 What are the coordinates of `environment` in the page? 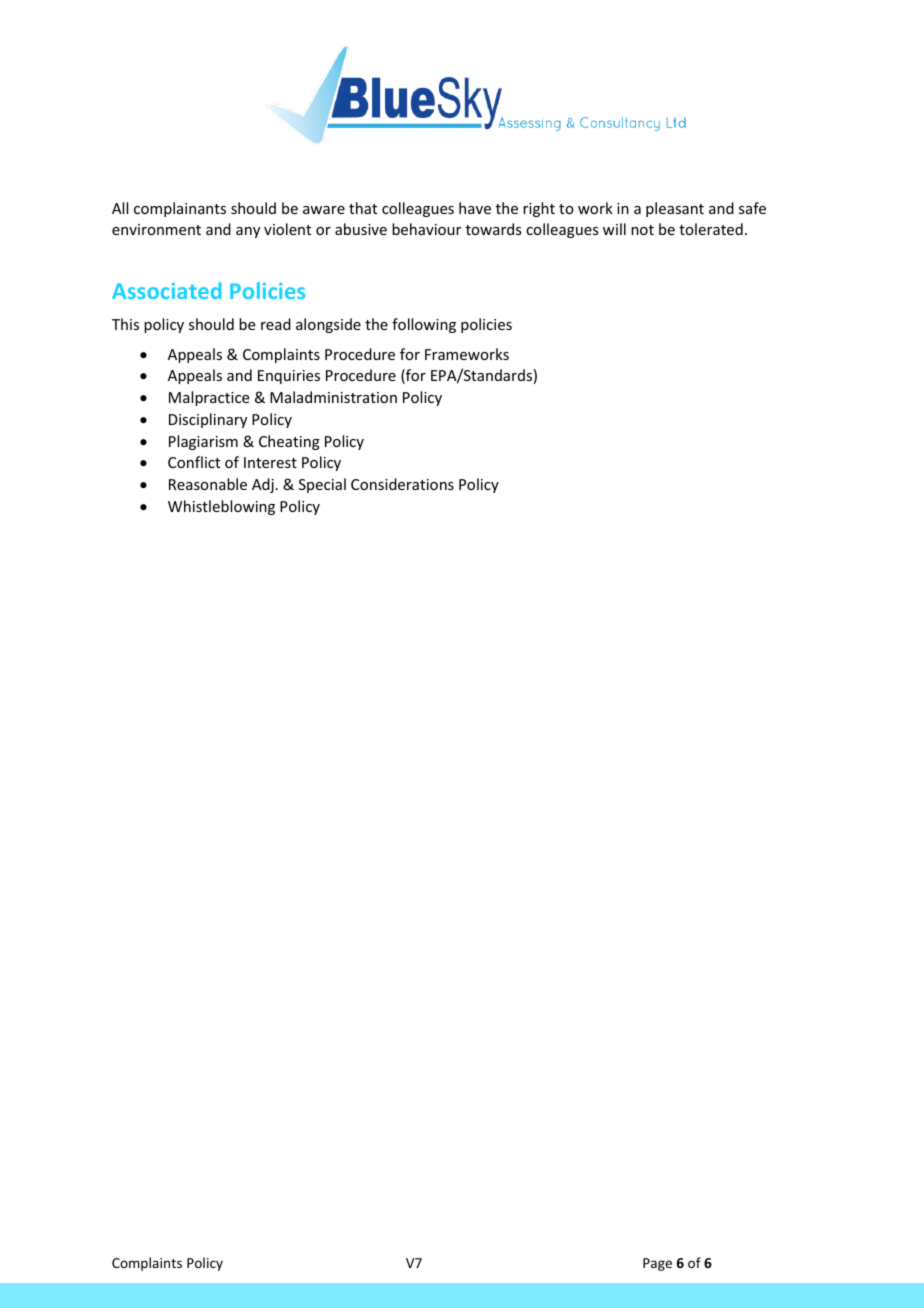 It's located at (156, 229).
